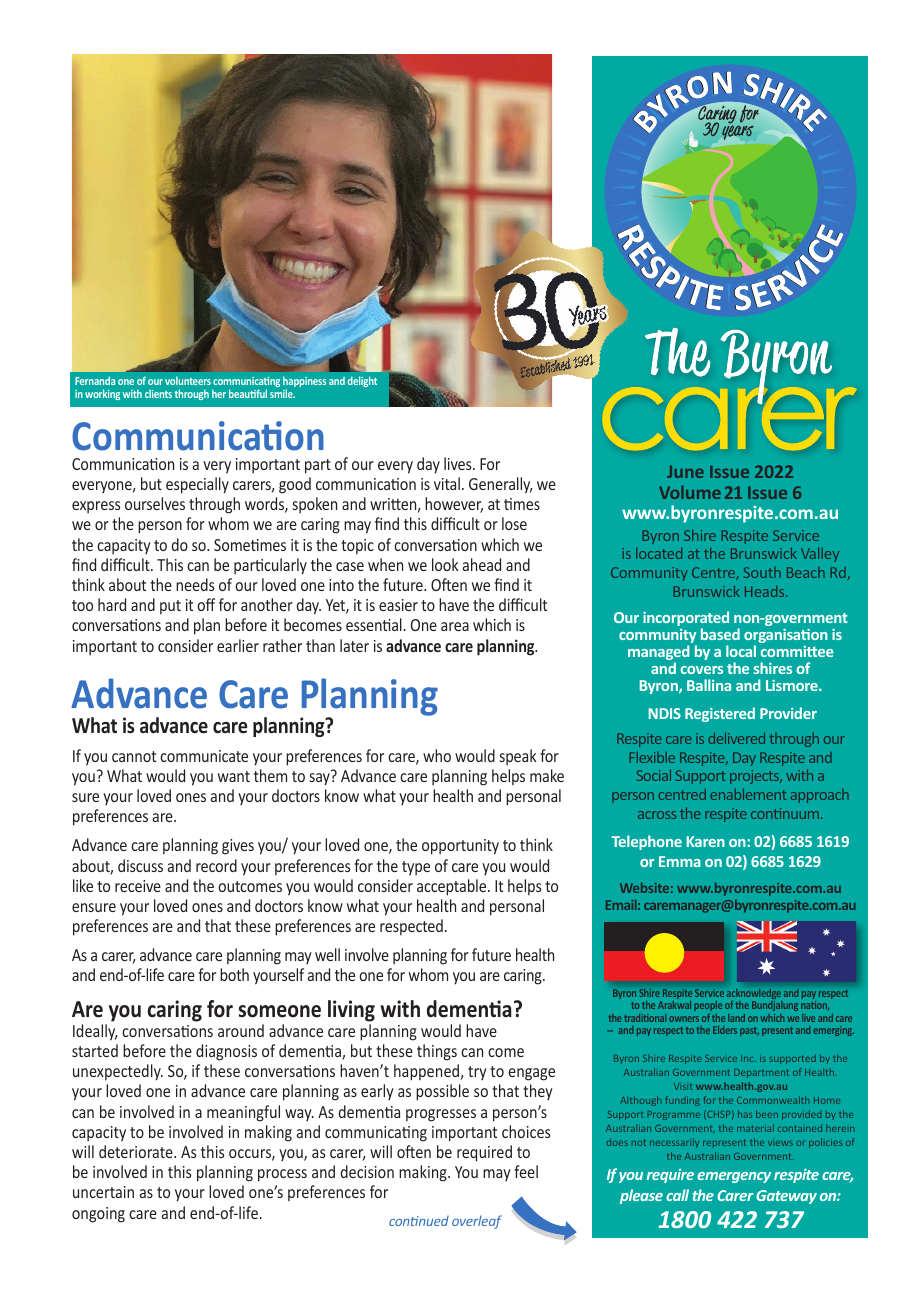 Image resolution: width=924 pixels, height=1308 pixels. I want to click on receive, so click(138, 886).
